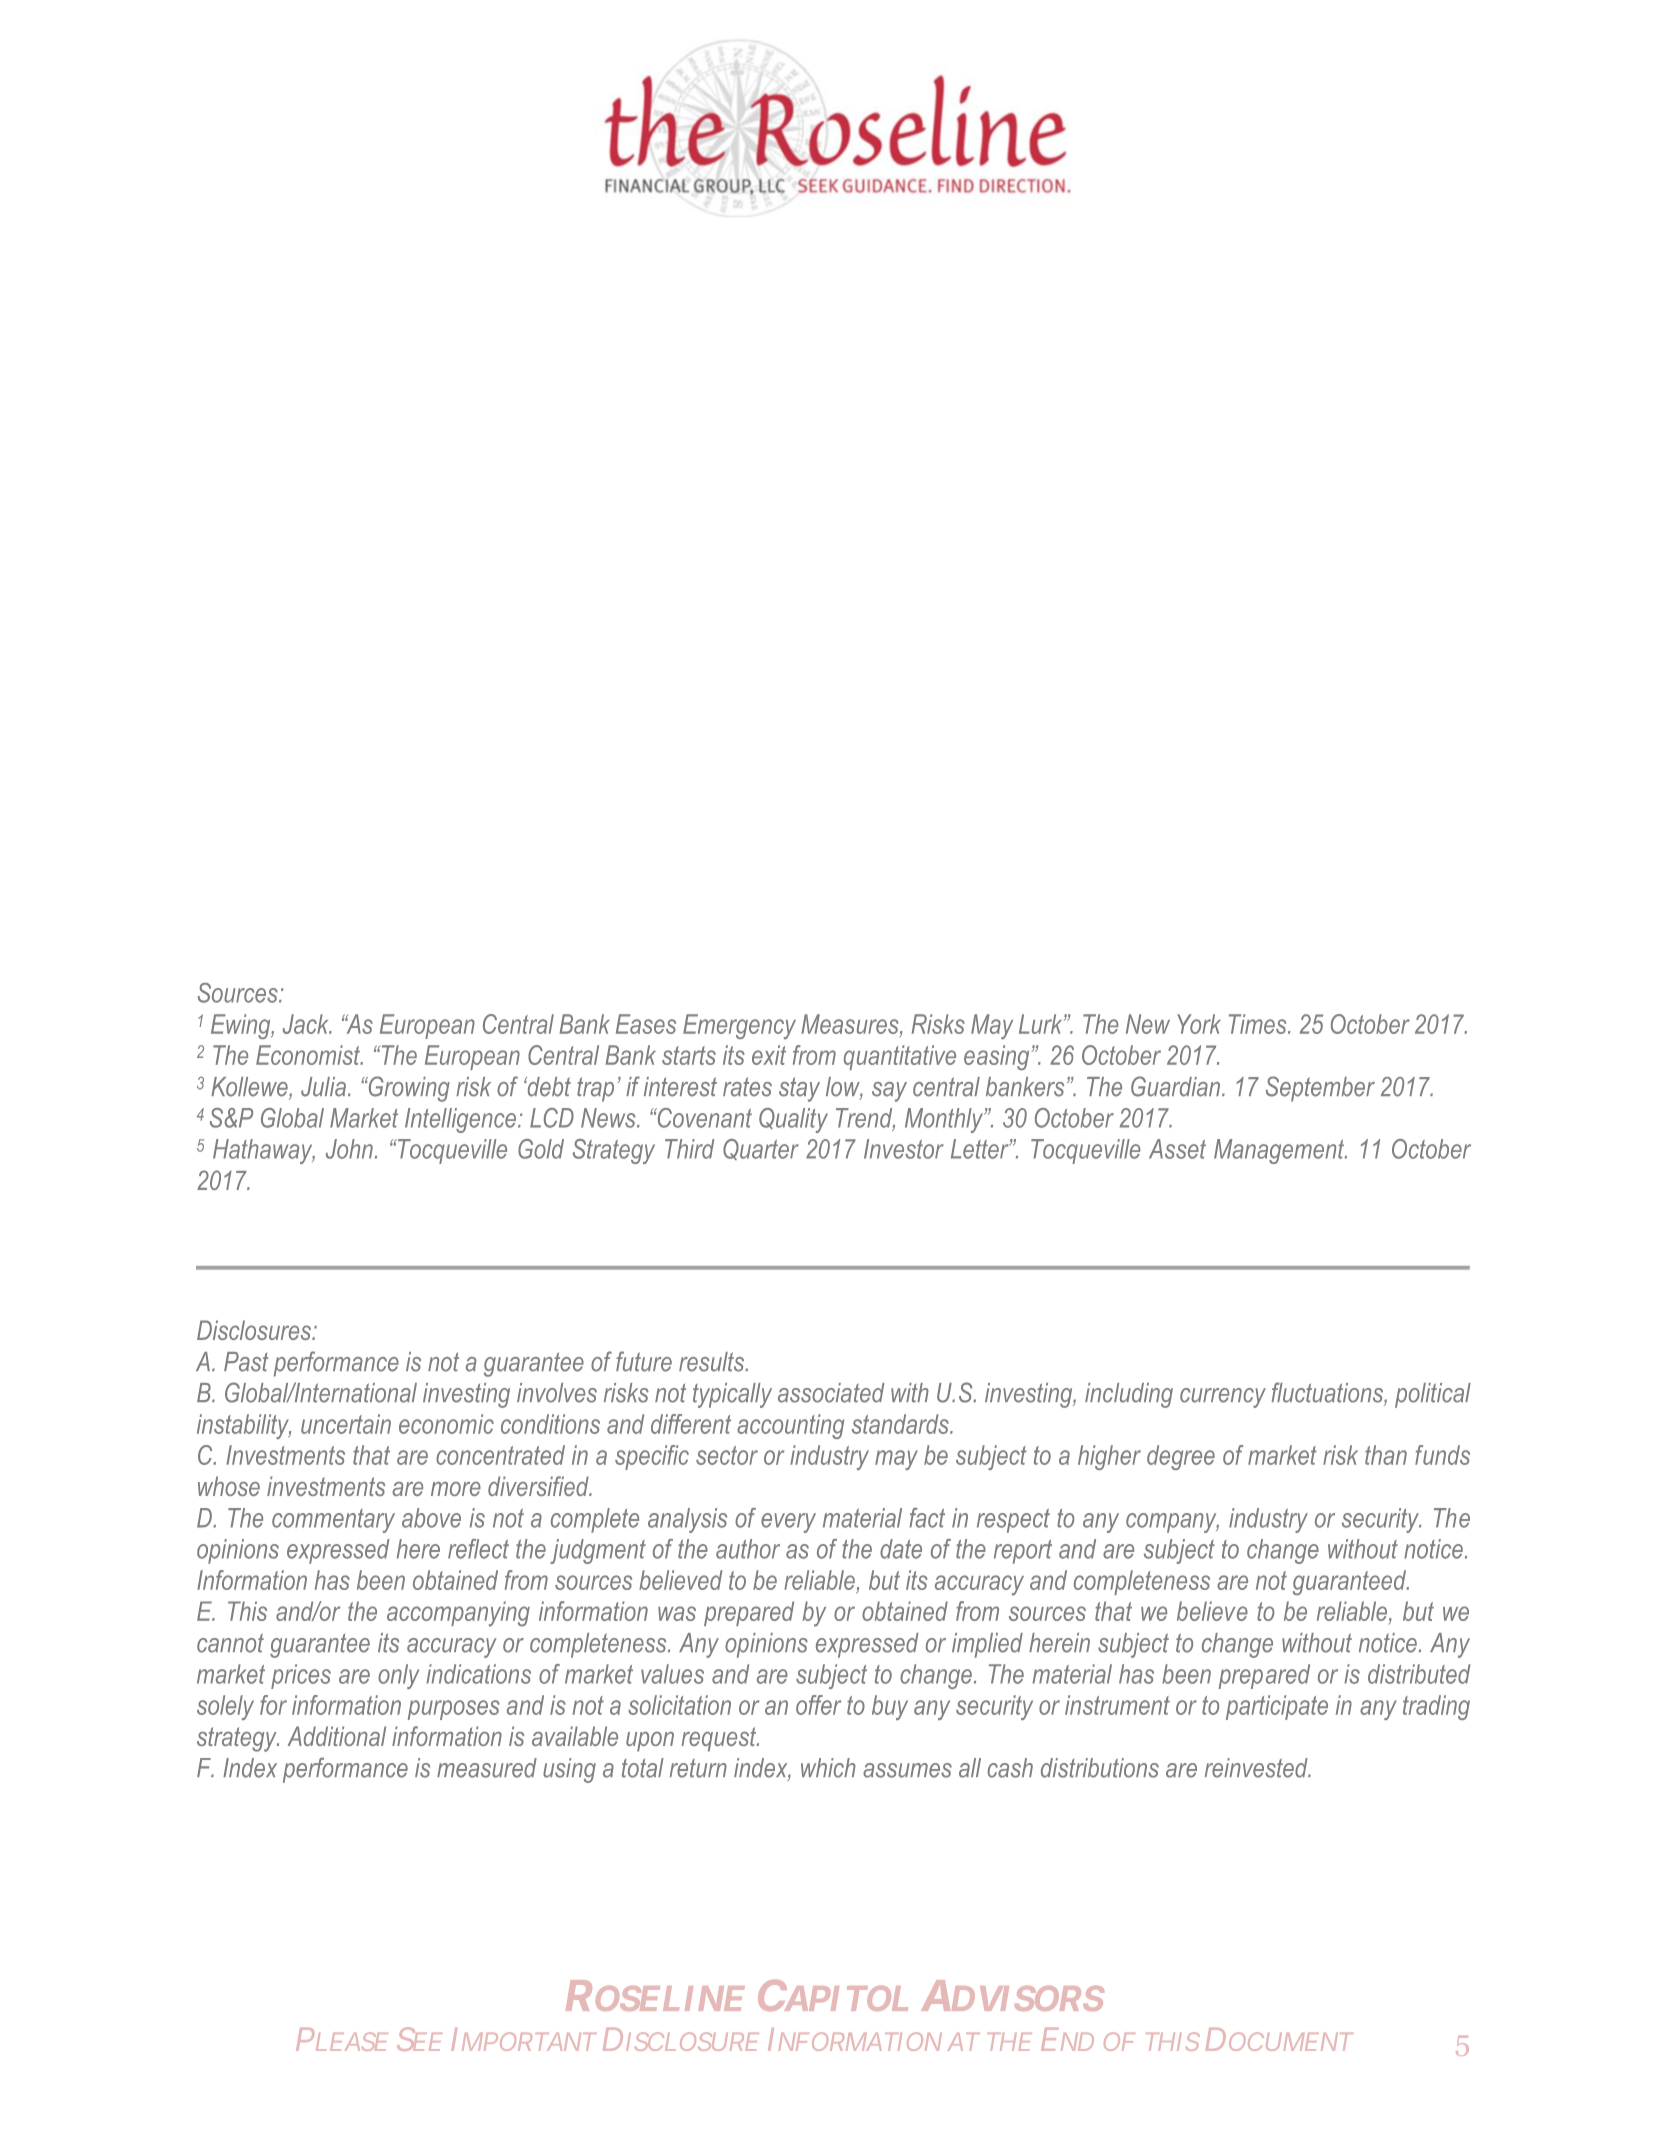 This image has width=1666, height=2156. Describe the element at coordinates (727, 1455) in the image. I see `sector` at that location.
